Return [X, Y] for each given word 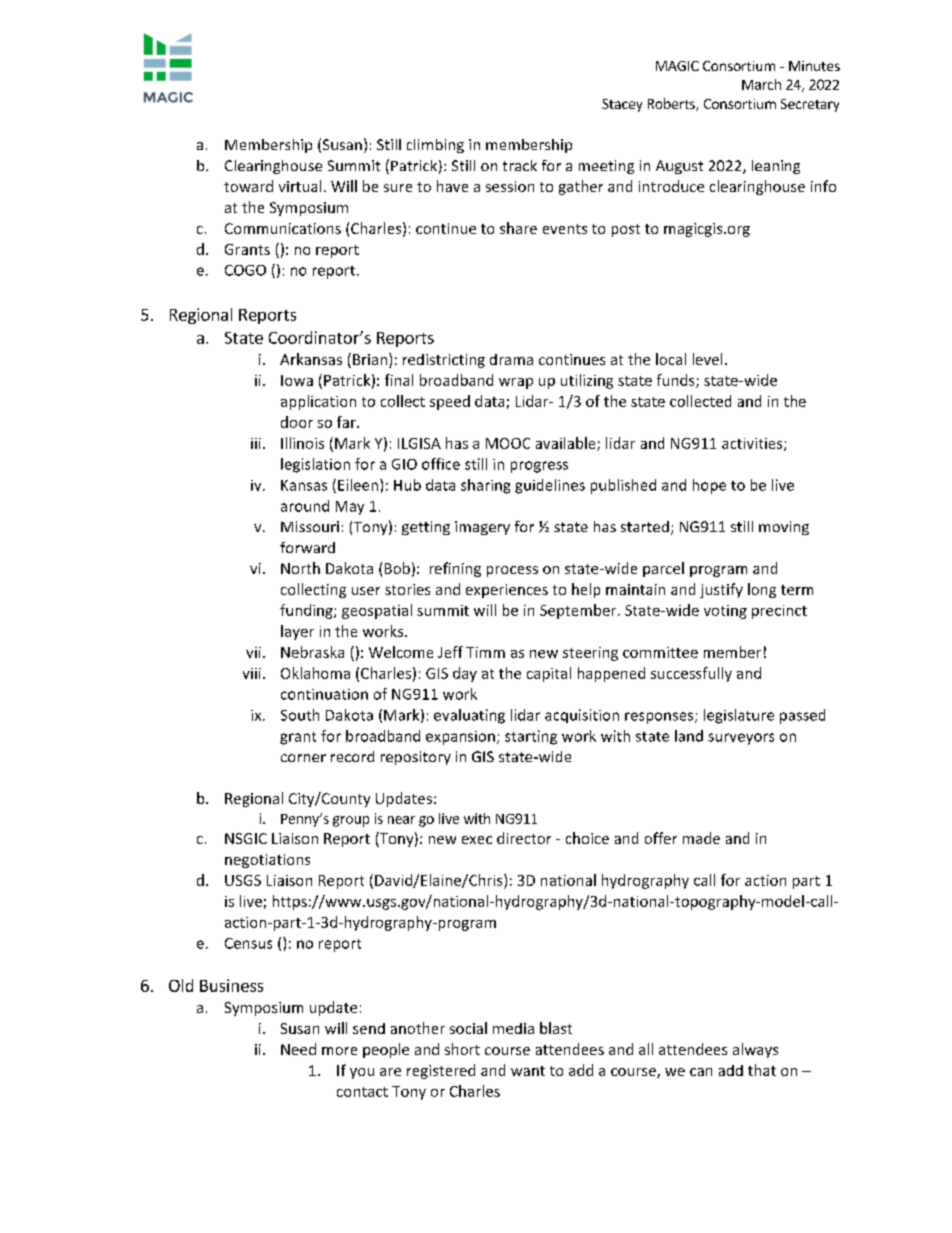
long [762, 590]
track [520, 165]
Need [298, 1049]
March [761, 84]
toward [248, 186]
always [755, 1050]
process [512, 571]
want [528, 1071]
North [300, 568]
